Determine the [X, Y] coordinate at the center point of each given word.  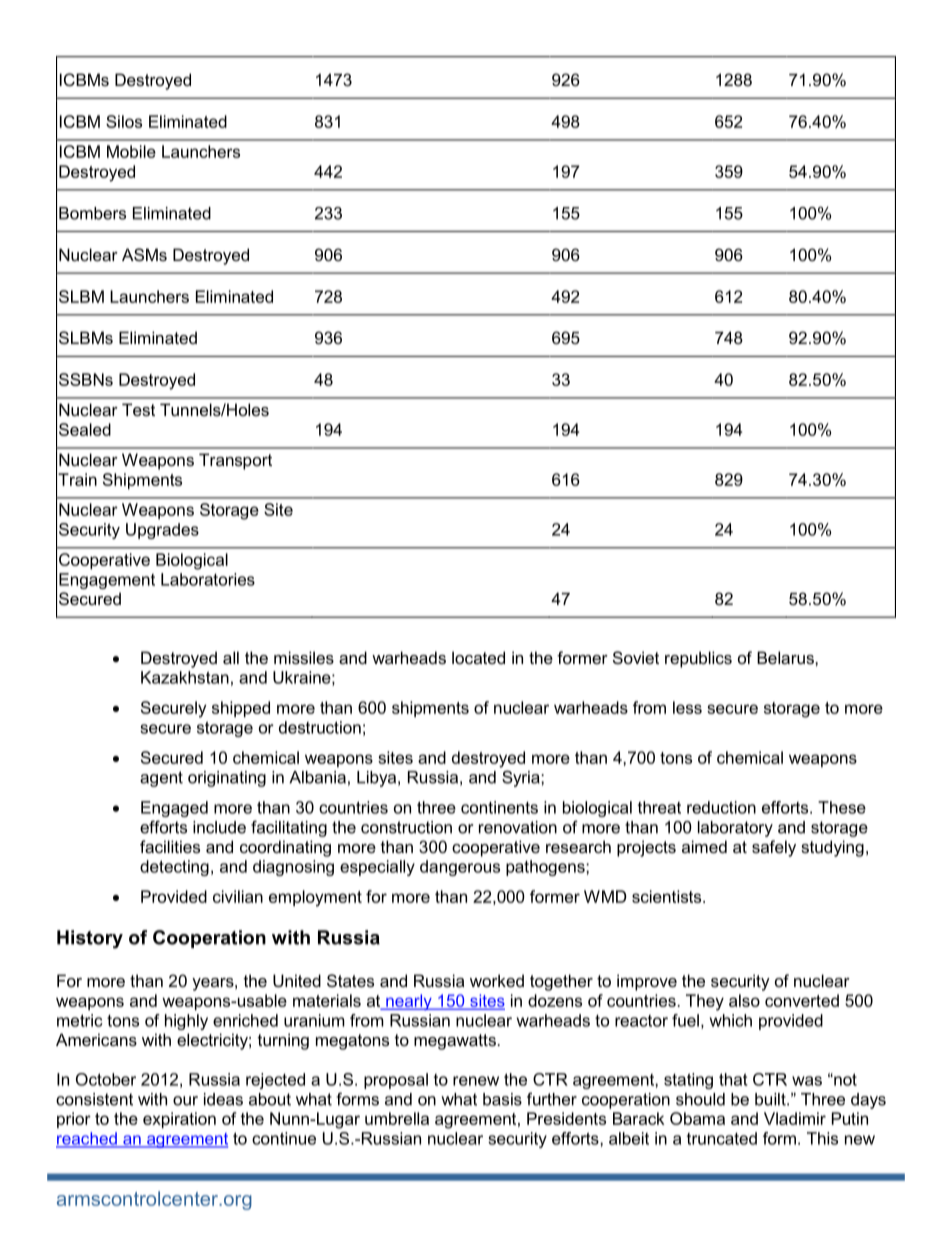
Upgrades [162, 531]
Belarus [786, 657]
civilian [238, 896]
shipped [241, 709]
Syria [522, 778]
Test [138, 409]
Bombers [92, 213]
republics [698, 659]
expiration [179, 1120]
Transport [235, 461]
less [687, 707]
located [478, 657]
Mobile [131, 151]
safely [774, 848]
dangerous [460, 868]
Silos [124, 121]
